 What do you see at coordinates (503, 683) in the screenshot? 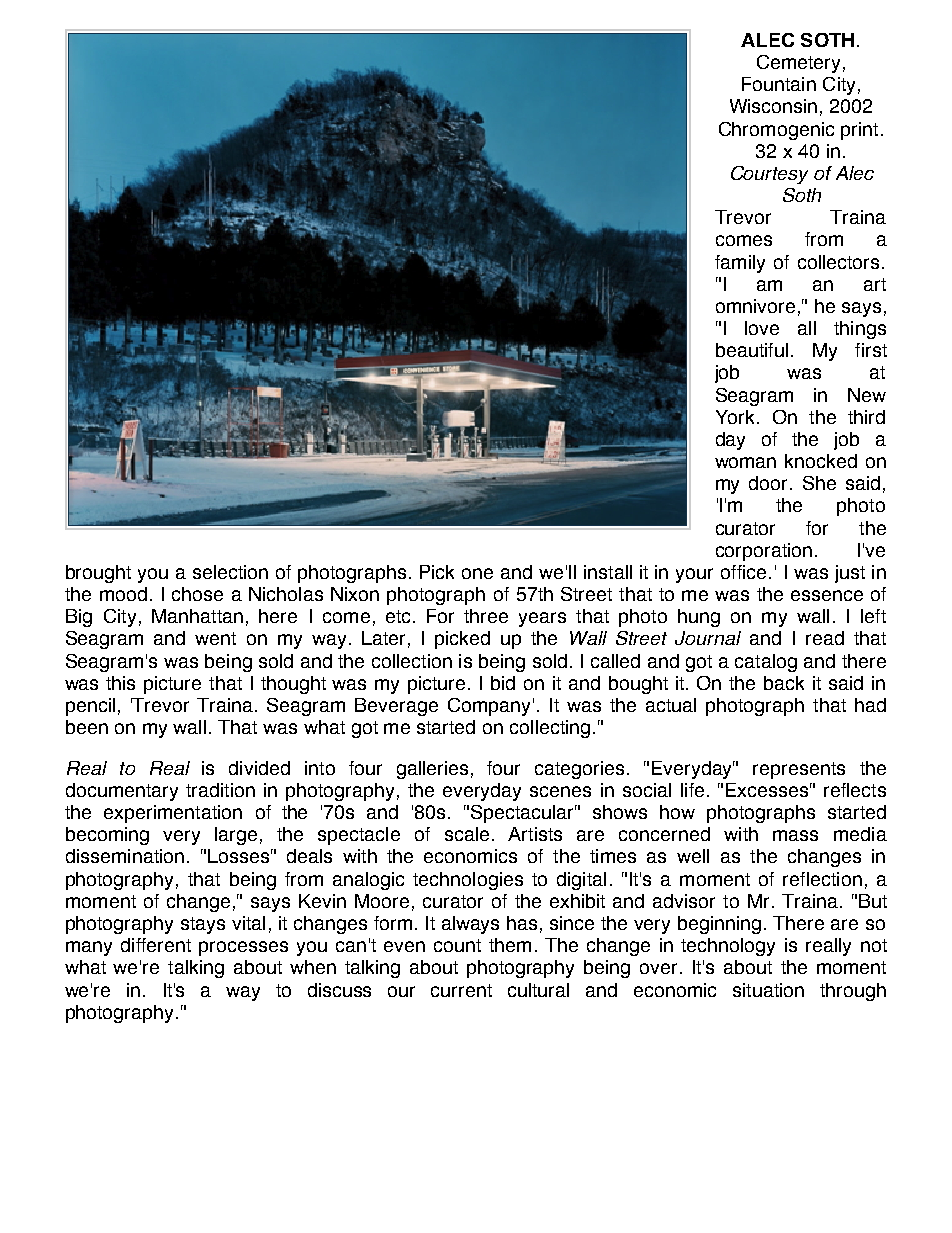
I see `bid` at bounding box center [503, 683].
